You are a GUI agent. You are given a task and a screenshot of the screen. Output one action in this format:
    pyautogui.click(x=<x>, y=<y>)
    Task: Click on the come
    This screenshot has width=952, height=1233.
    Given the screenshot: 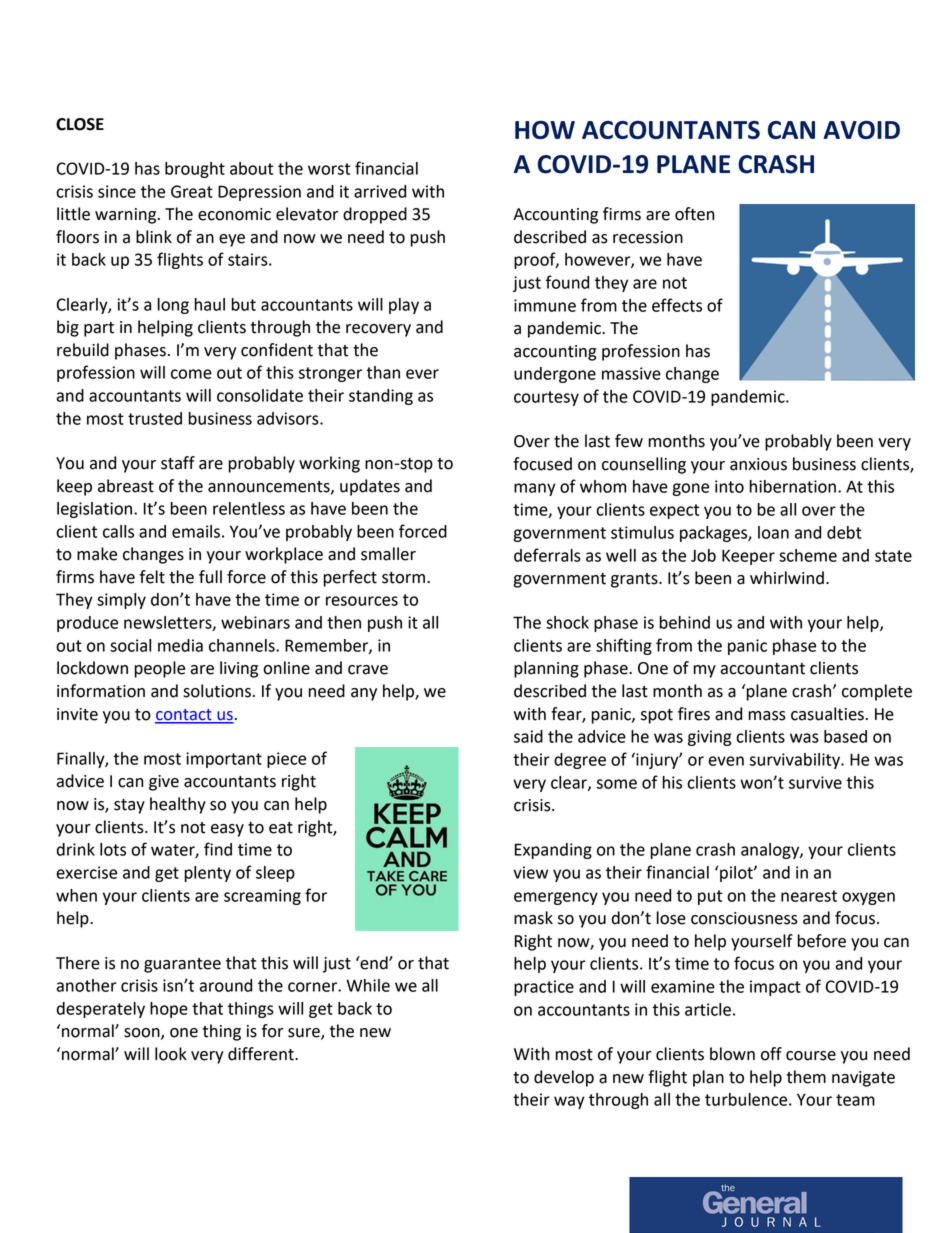 What is the action you would take?
    pyautogui.click(x=191, y=374)
